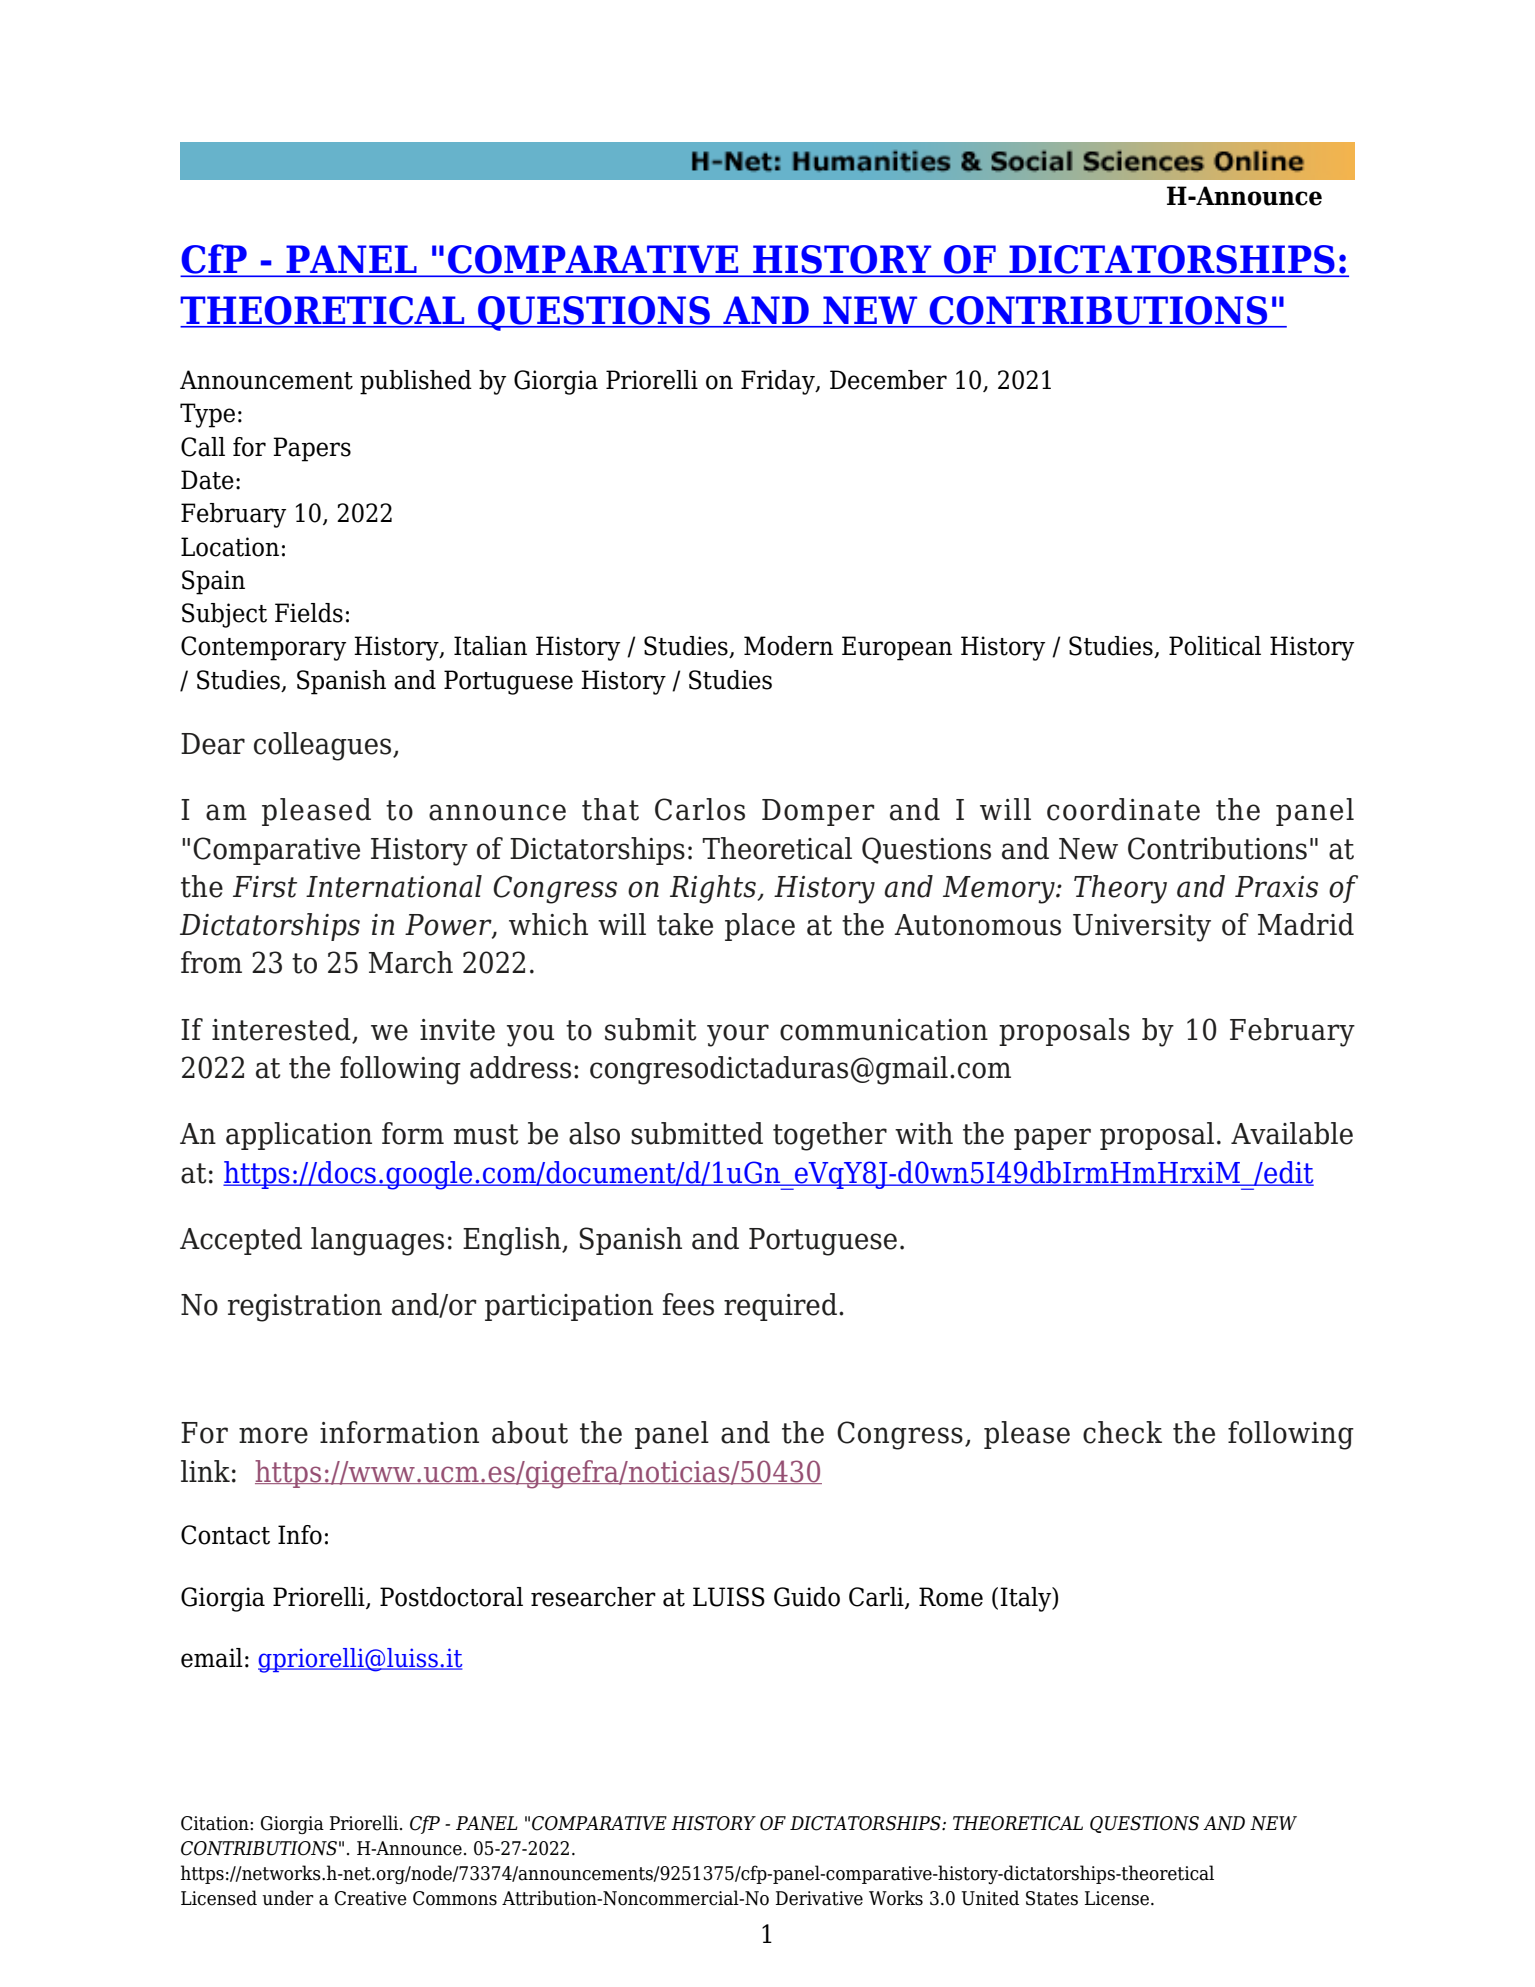 The height and width of the page is (1987, 1535). I want to click on Friday, so click(779, 382).
